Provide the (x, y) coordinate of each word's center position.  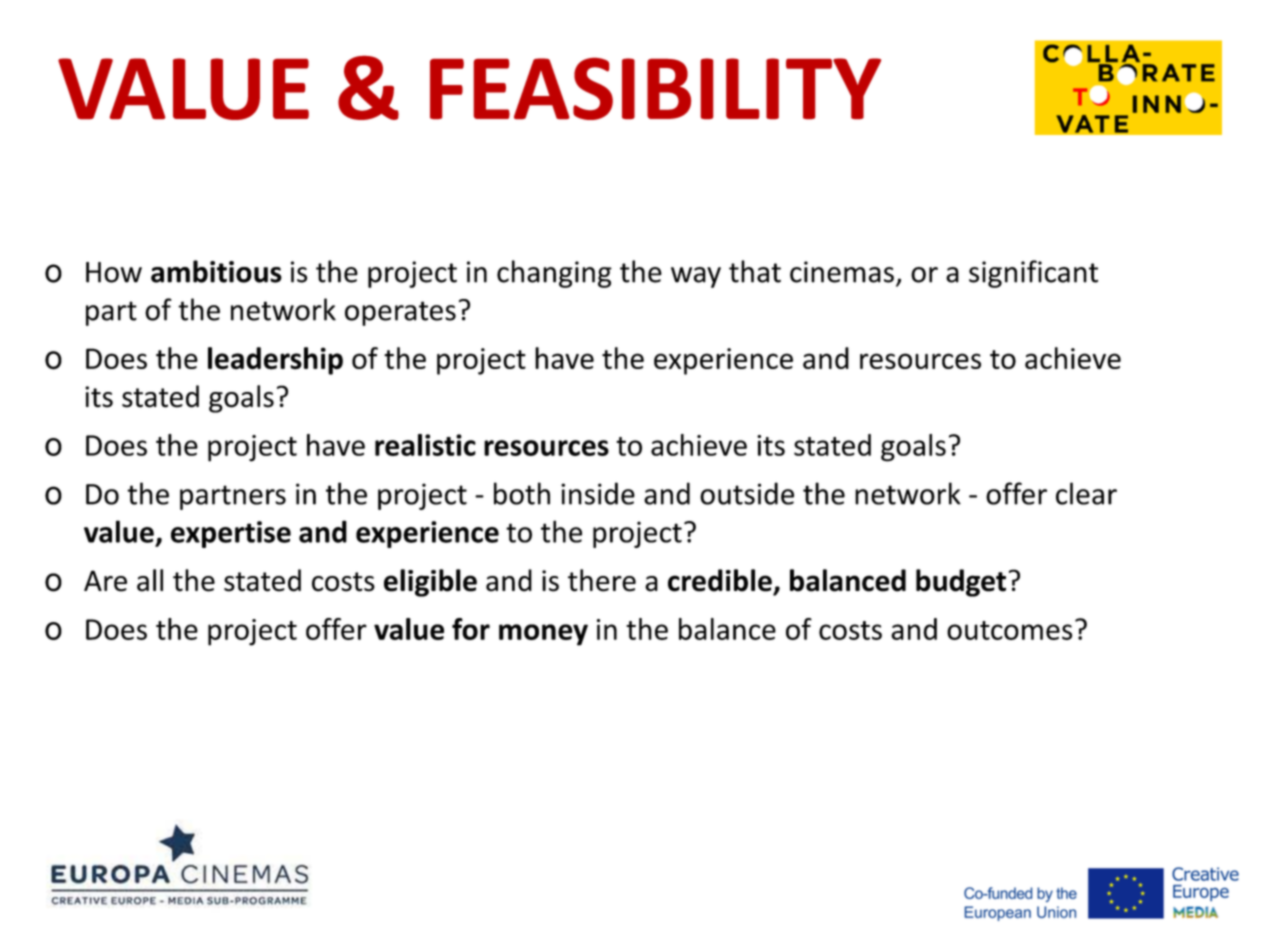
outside (747, 493)
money (543, 635)
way (696, 277)
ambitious (216, 271)
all (150, 580)
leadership (275, 361)
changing (554, 274)
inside (598, 493)
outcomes (1009, 630)
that (755, 271)
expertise (231, 534)
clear (1086, 493)
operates (400, 313)
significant (1033, 274)
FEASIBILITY (655, 88)
